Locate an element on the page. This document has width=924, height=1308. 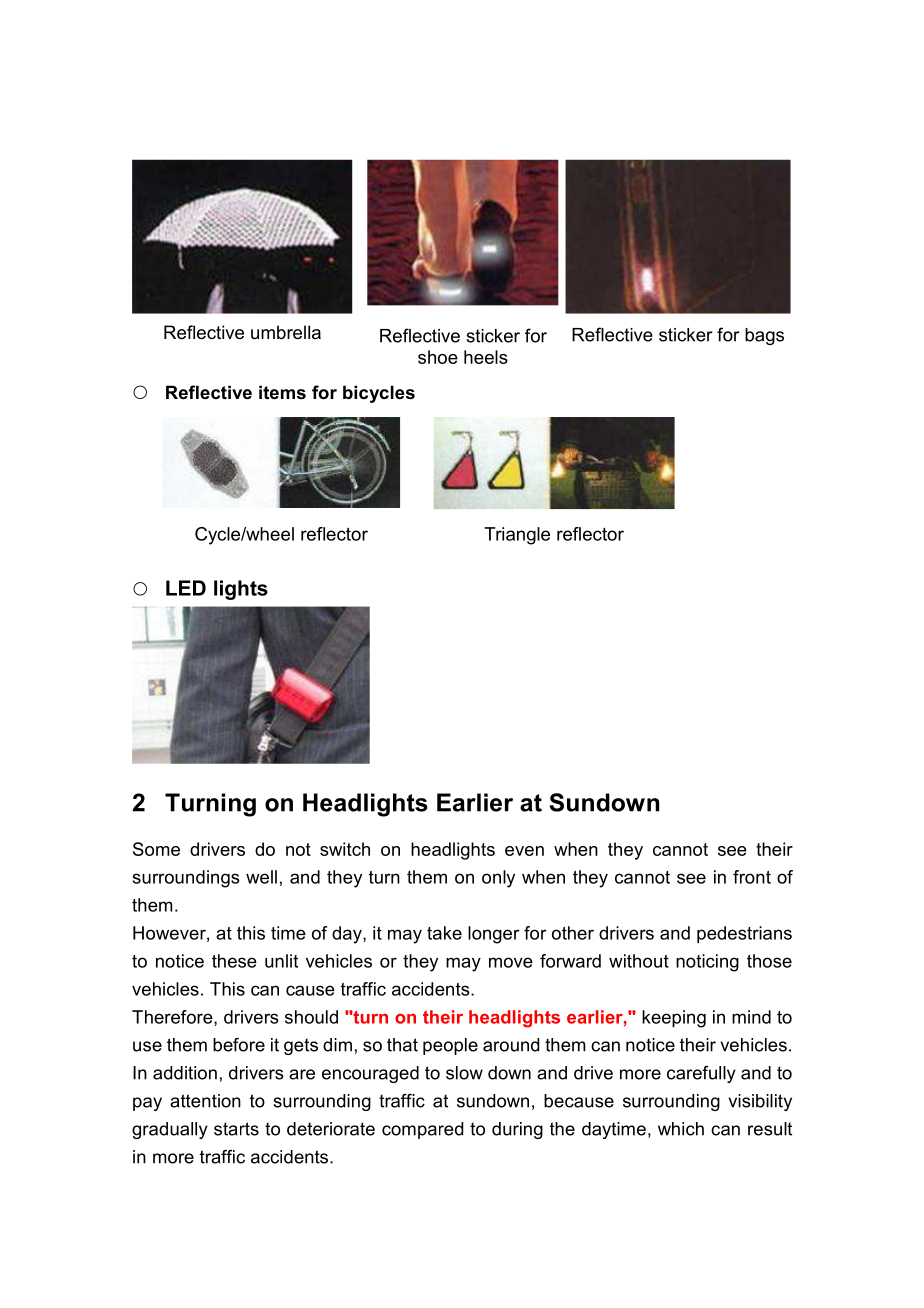
bags is located at coordinates (764, 336).
